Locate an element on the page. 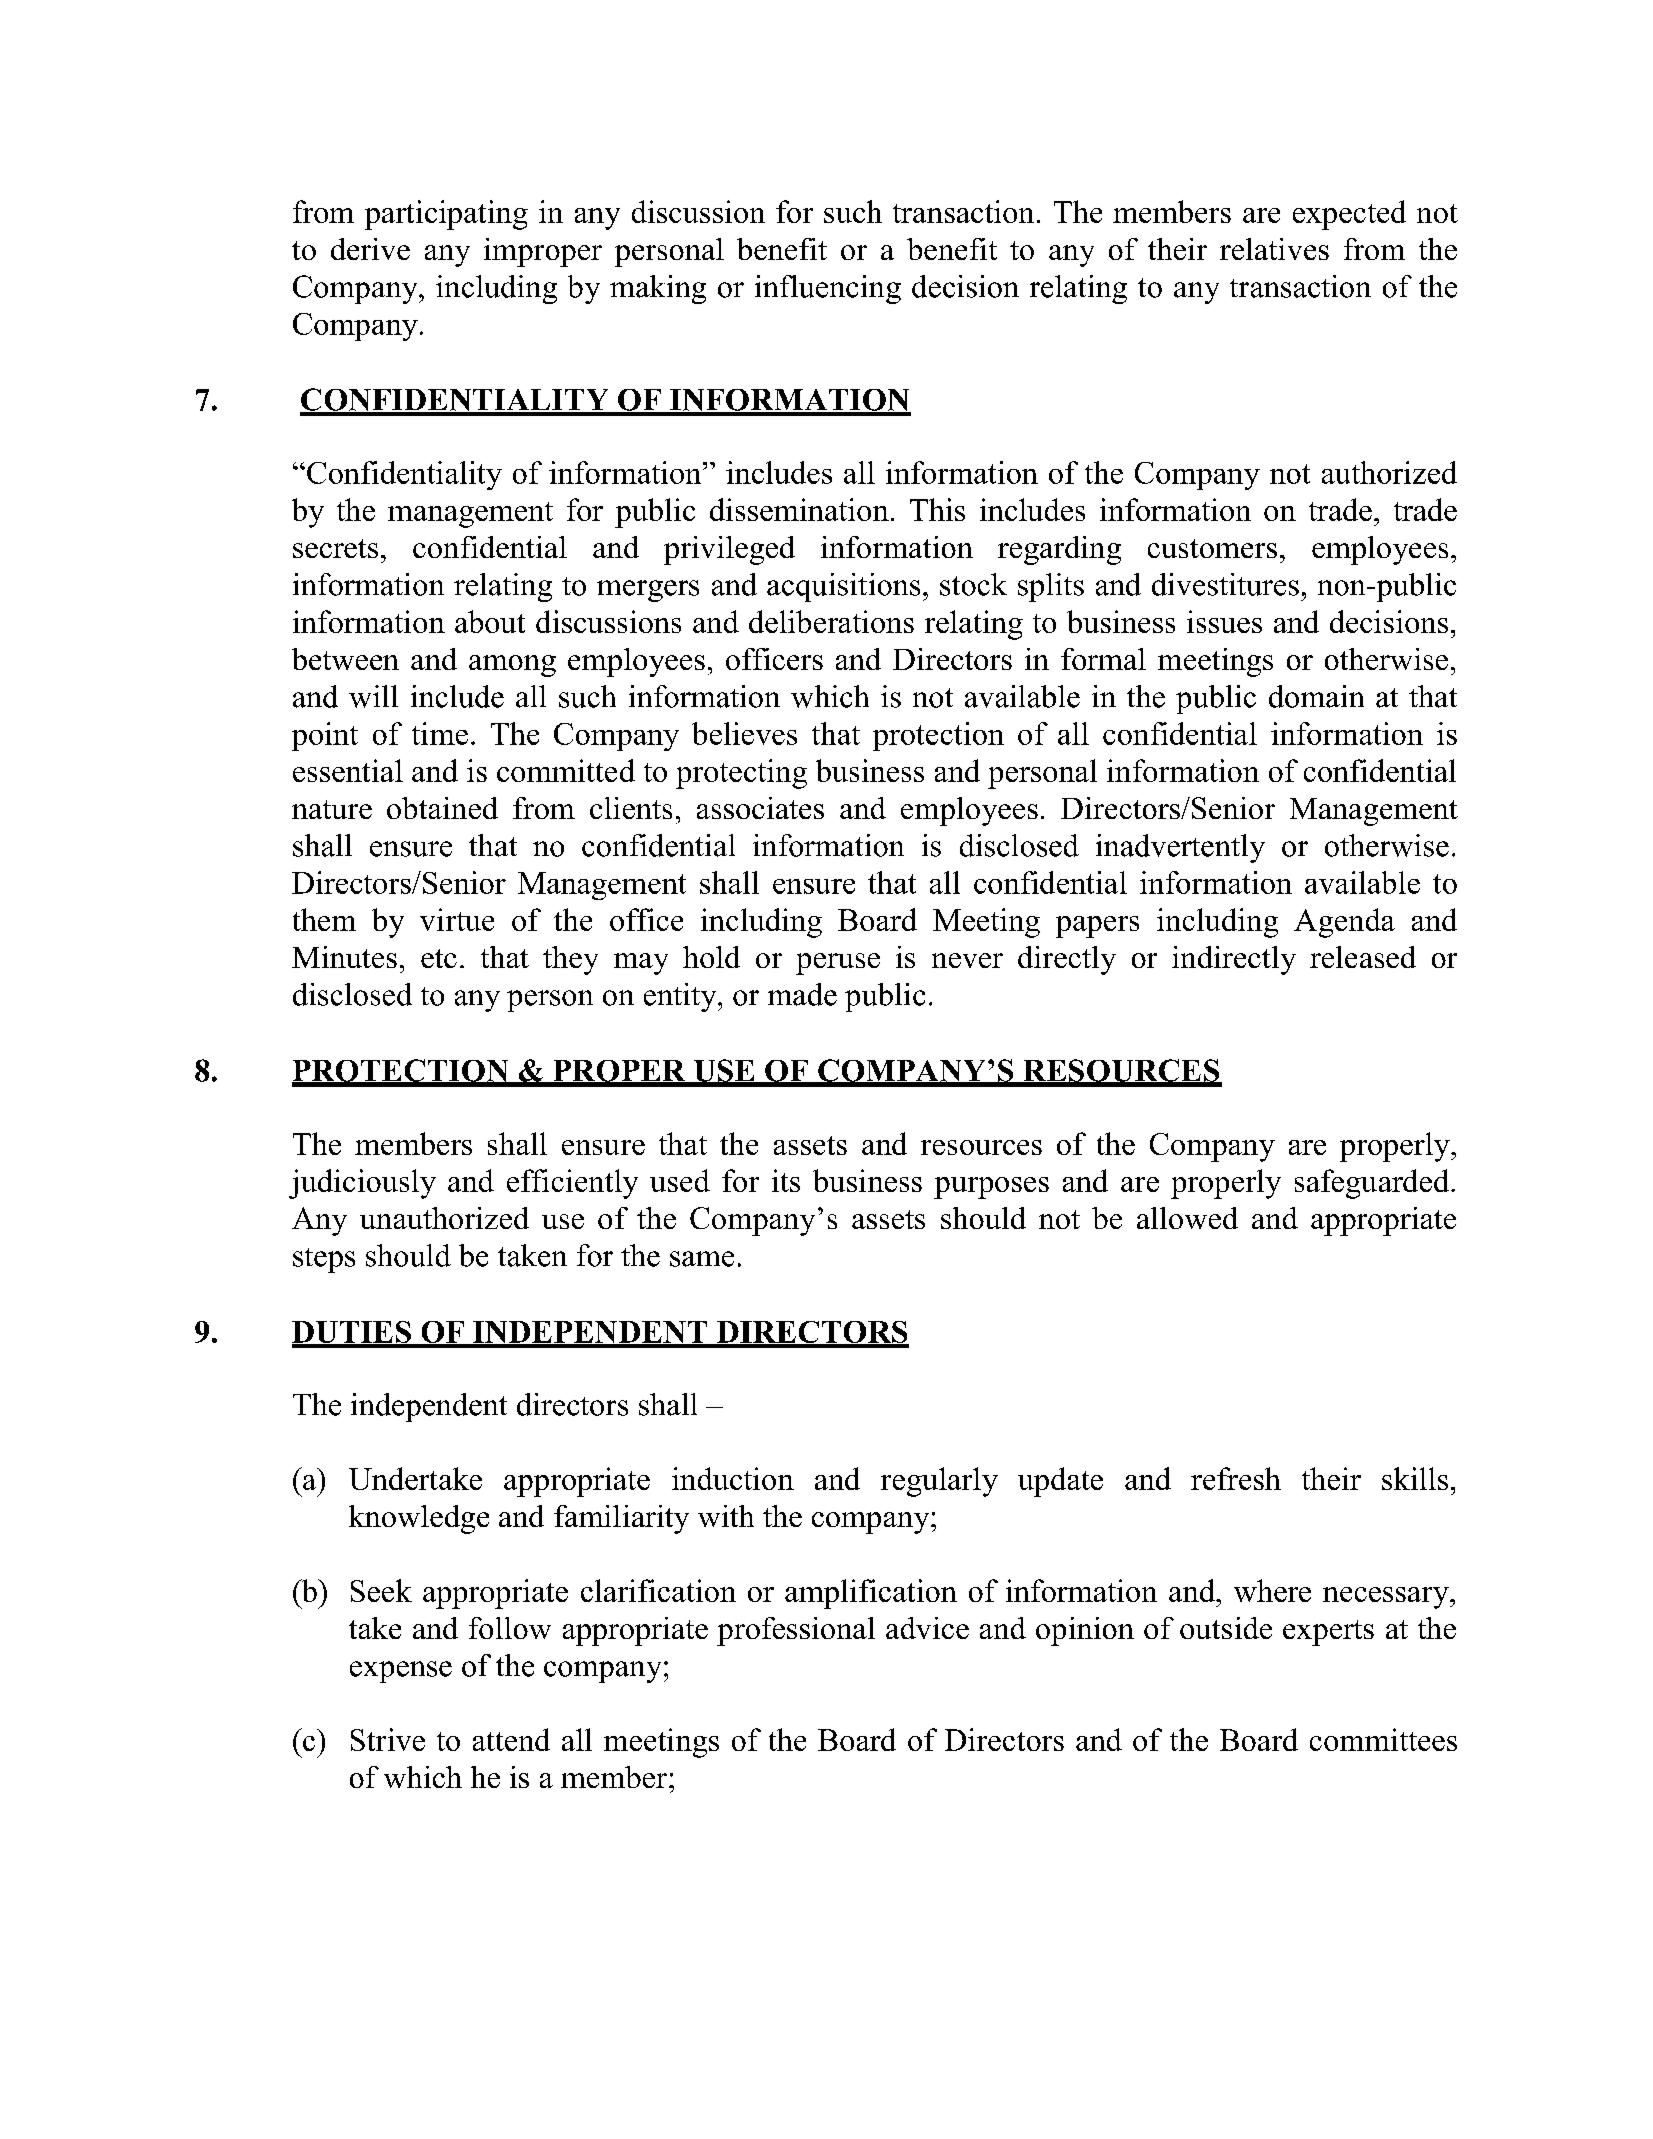 This page has height=2139, width=1653. etc is located at coordinates (439, 958).
